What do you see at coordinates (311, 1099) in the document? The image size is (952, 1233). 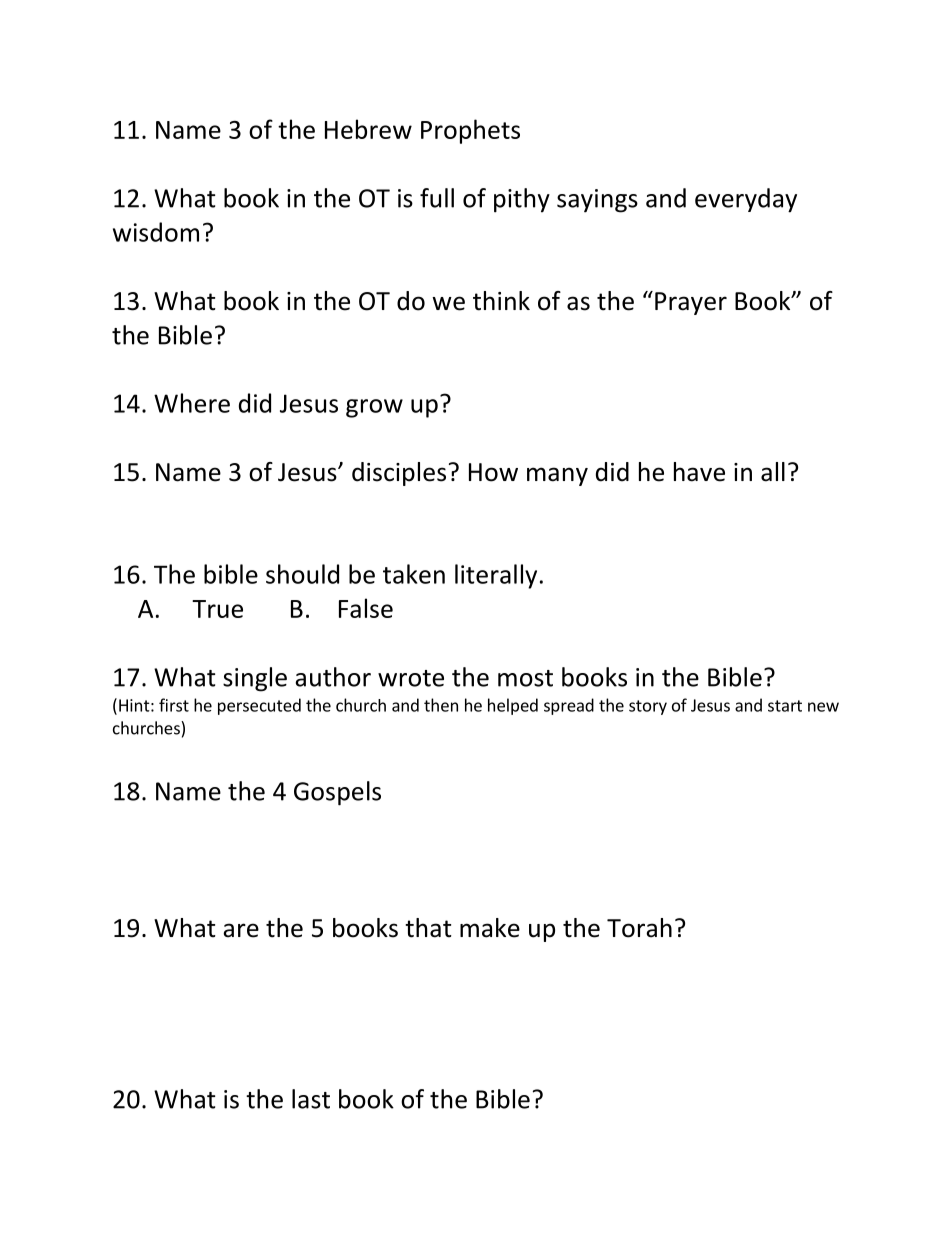 I see `last` at bounding box center [311, 1099].
